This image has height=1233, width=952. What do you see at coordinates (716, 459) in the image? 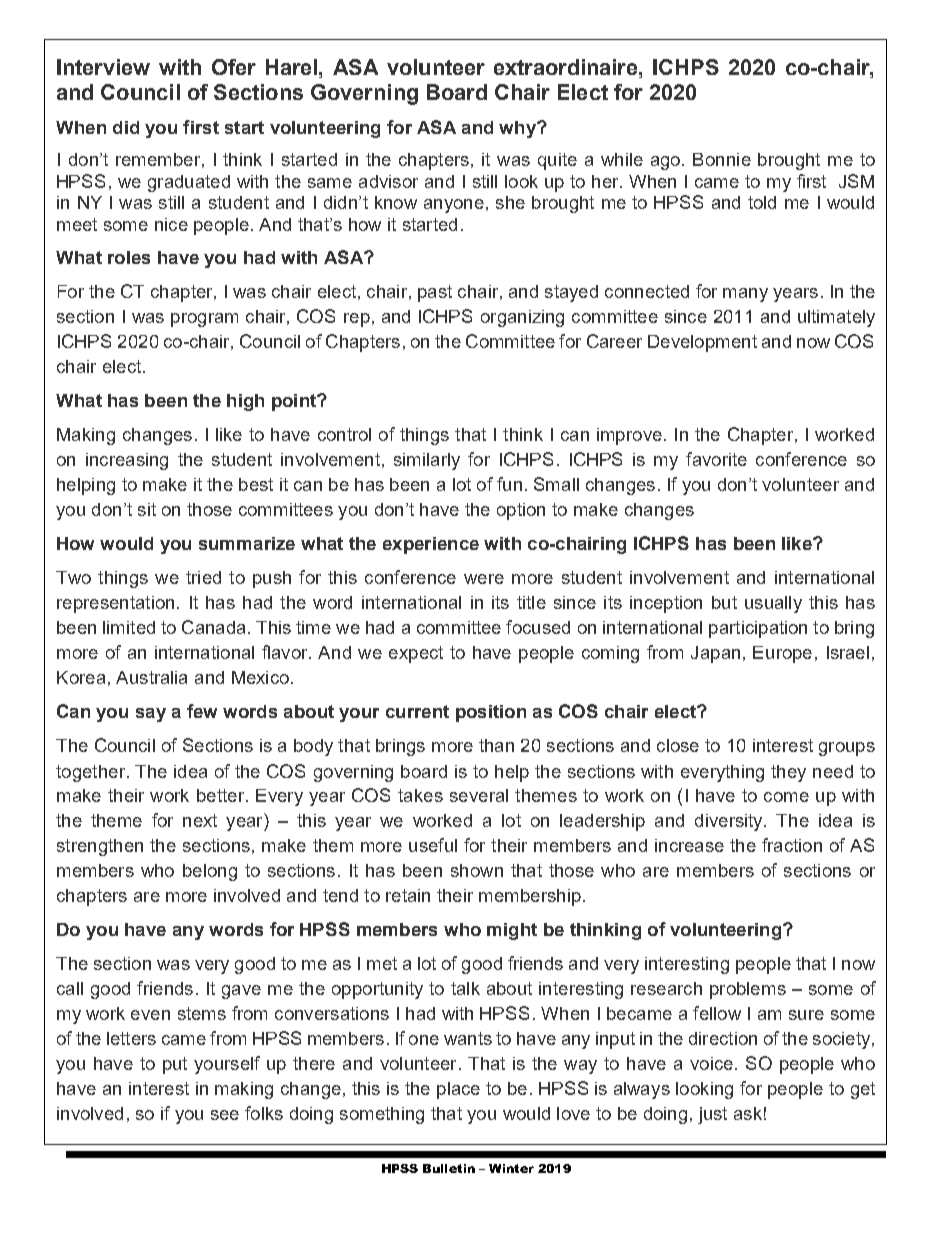
I see `favorite` at bounding box center [716, 459].
